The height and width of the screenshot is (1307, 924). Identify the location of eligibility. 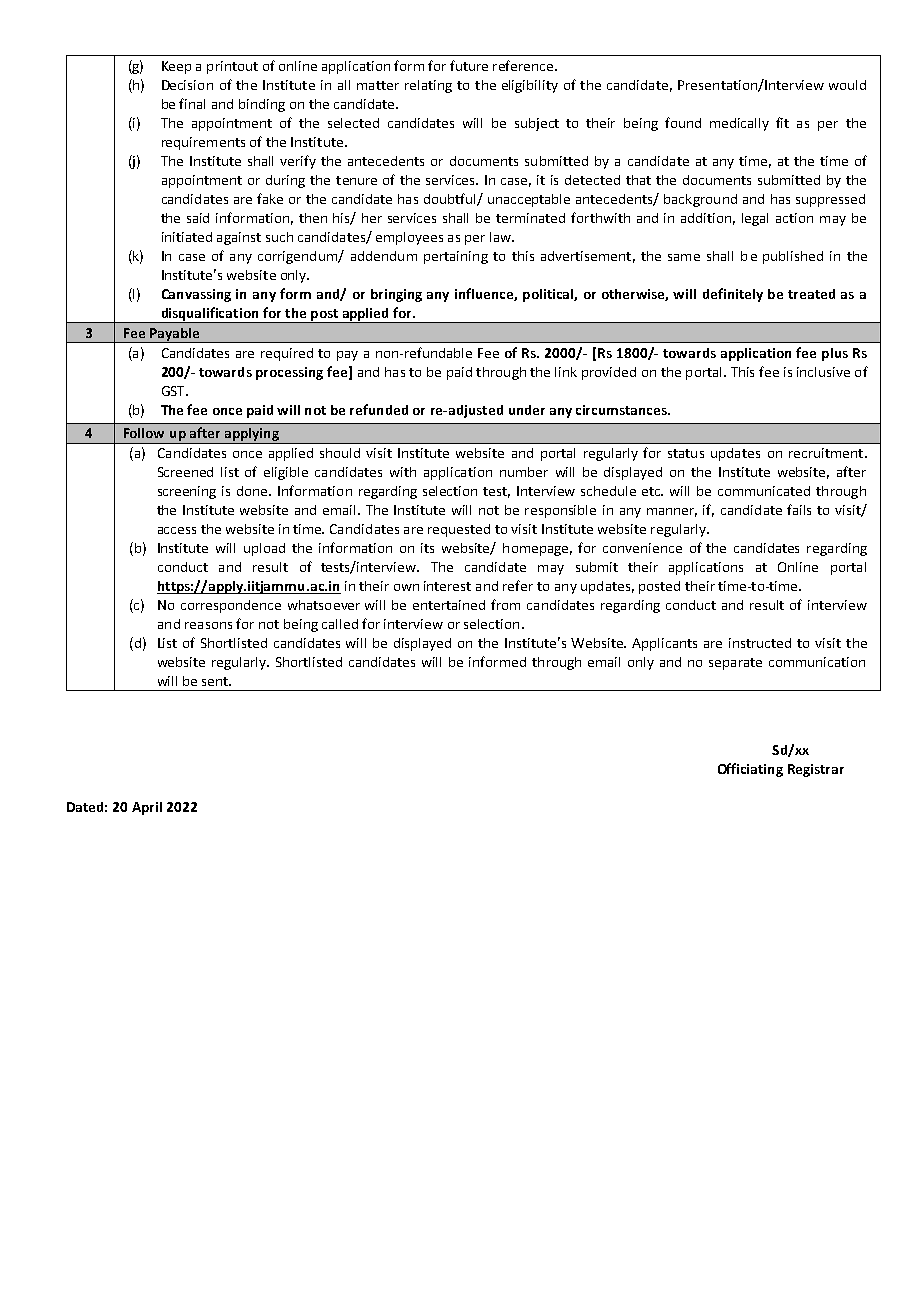
(530, 86).
